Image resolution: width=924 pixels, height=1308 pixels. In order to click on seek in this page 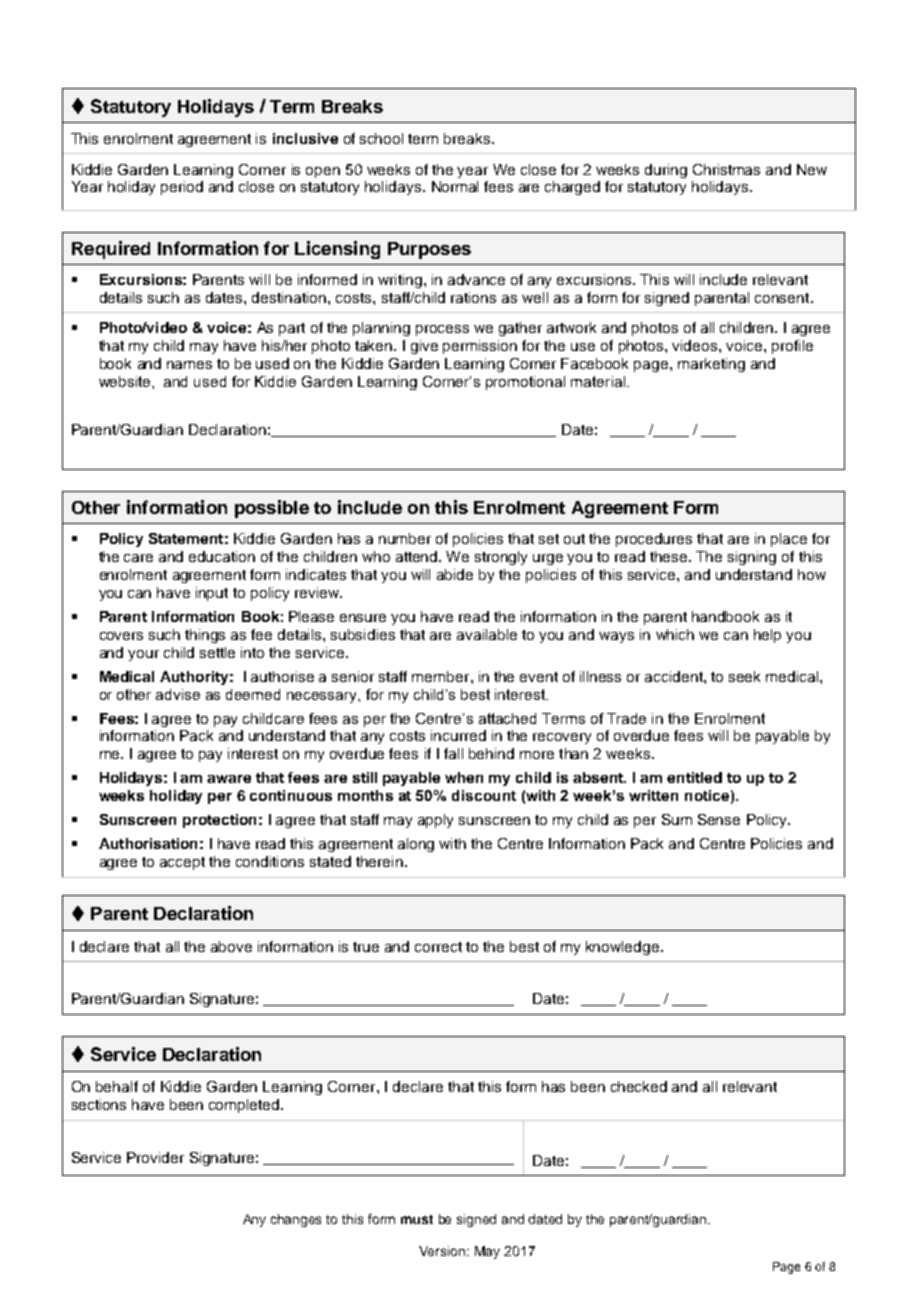, I will do `click(744, 676)`.
